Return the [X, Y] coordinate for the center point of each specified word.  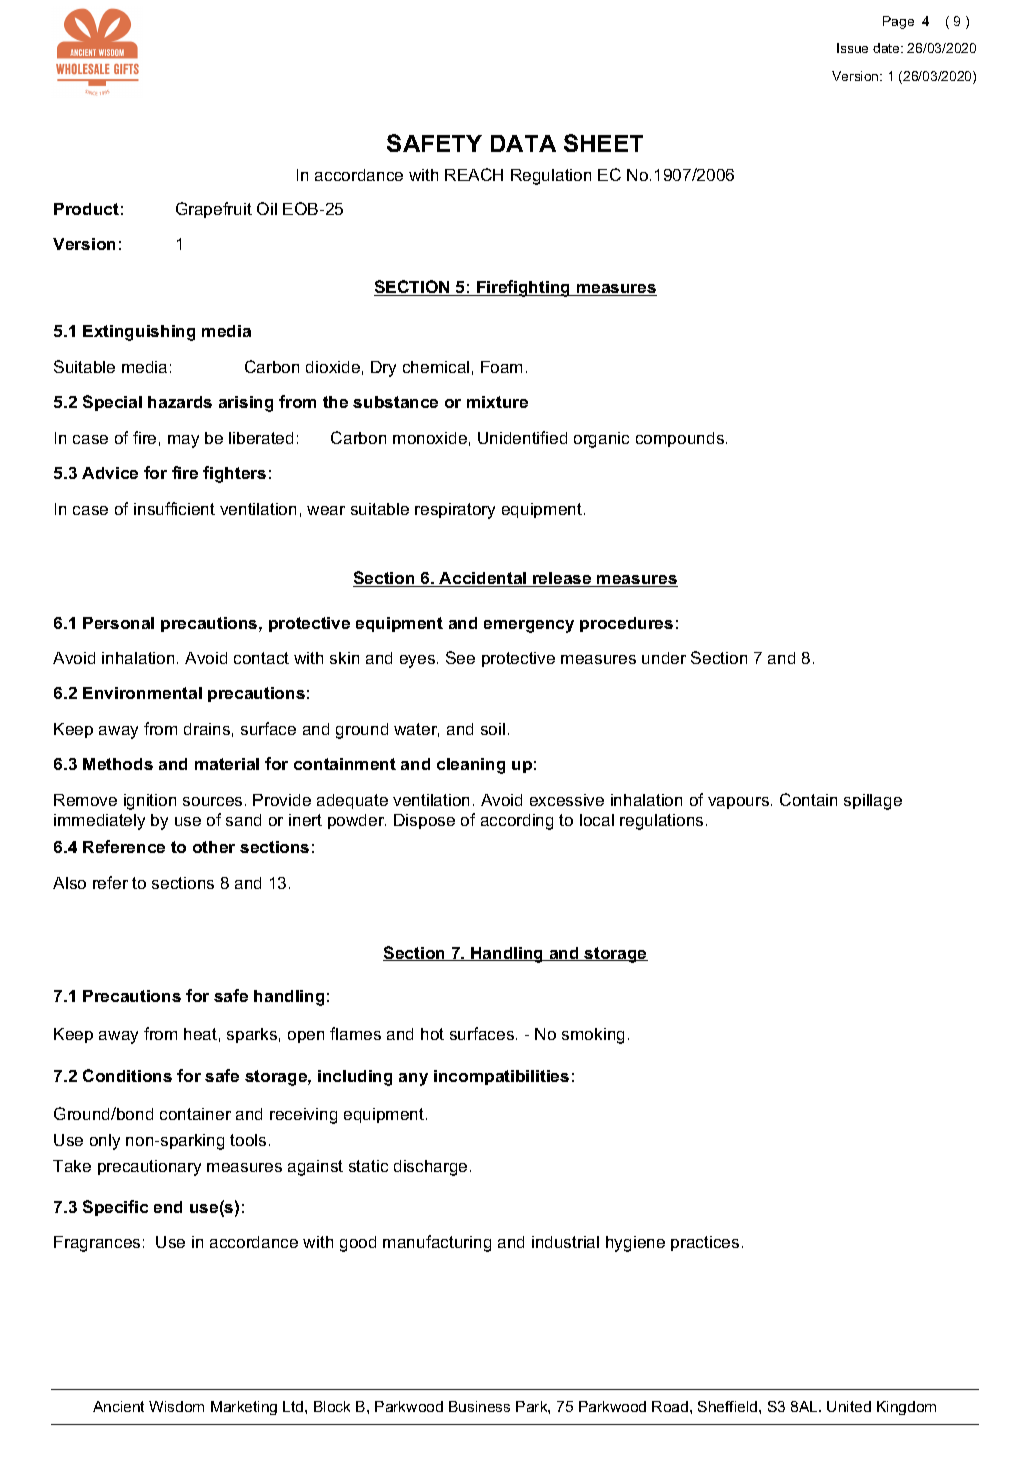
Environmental [142, 693]
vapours [740, 803]
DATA [523, 143]
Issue [852, 48]
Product [86, 209]
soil [493, 729]
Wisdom [176, 1406]
